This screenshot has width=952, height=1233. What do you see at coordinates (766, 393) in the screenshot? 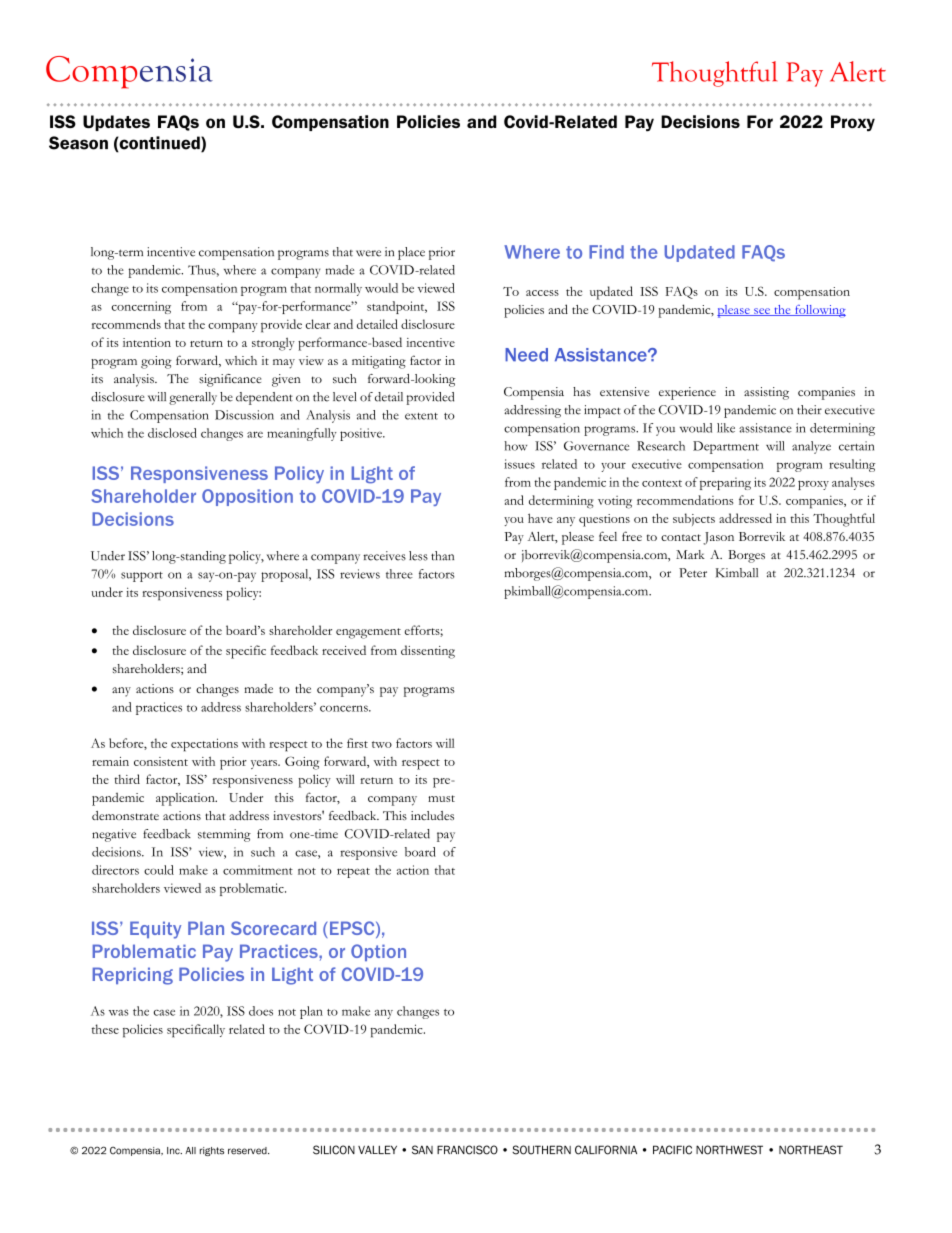
I see `assisting` at bounding box center [766, 393].
